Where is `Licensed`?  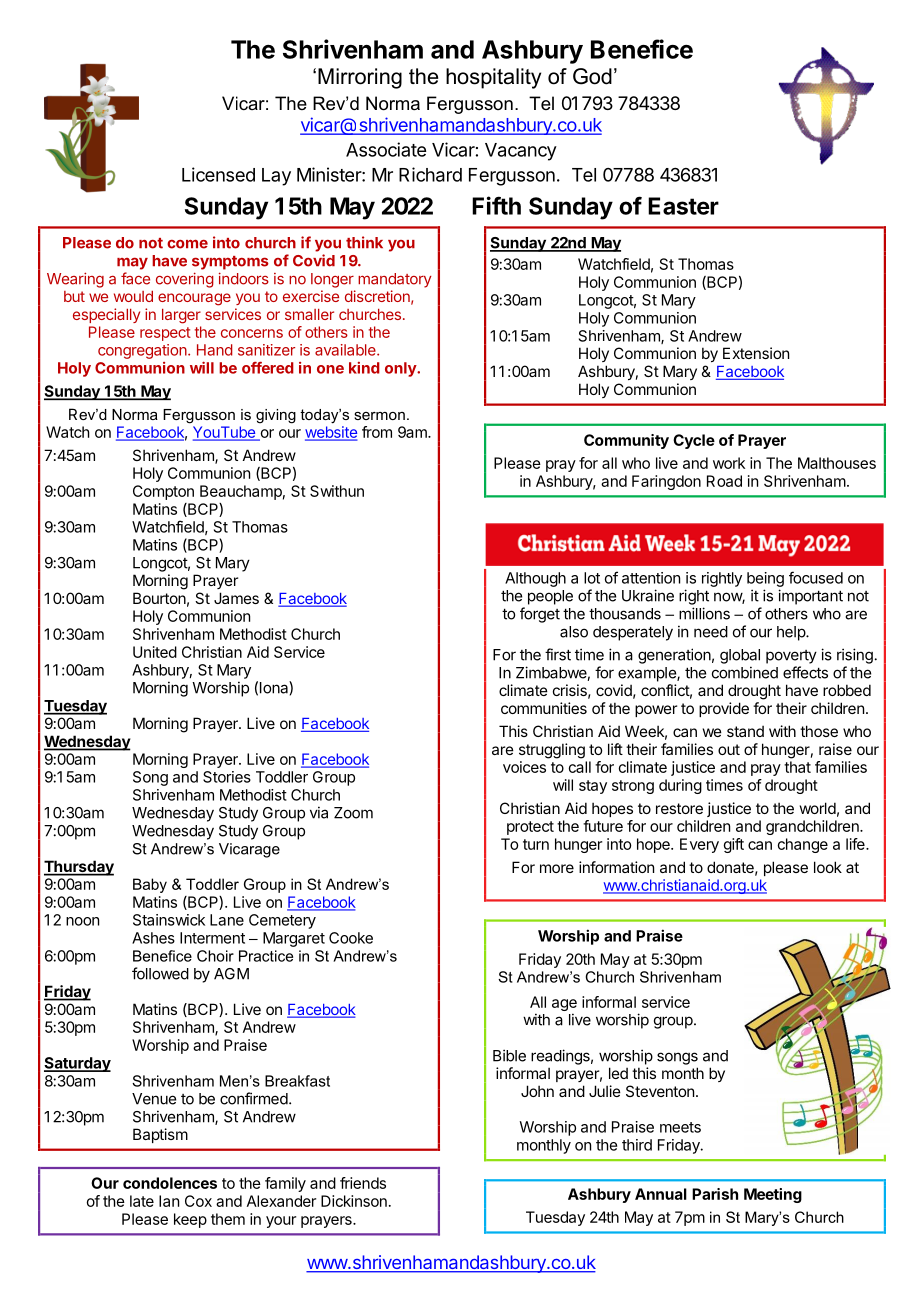 Licensed is located at coordinates (218, 174).
